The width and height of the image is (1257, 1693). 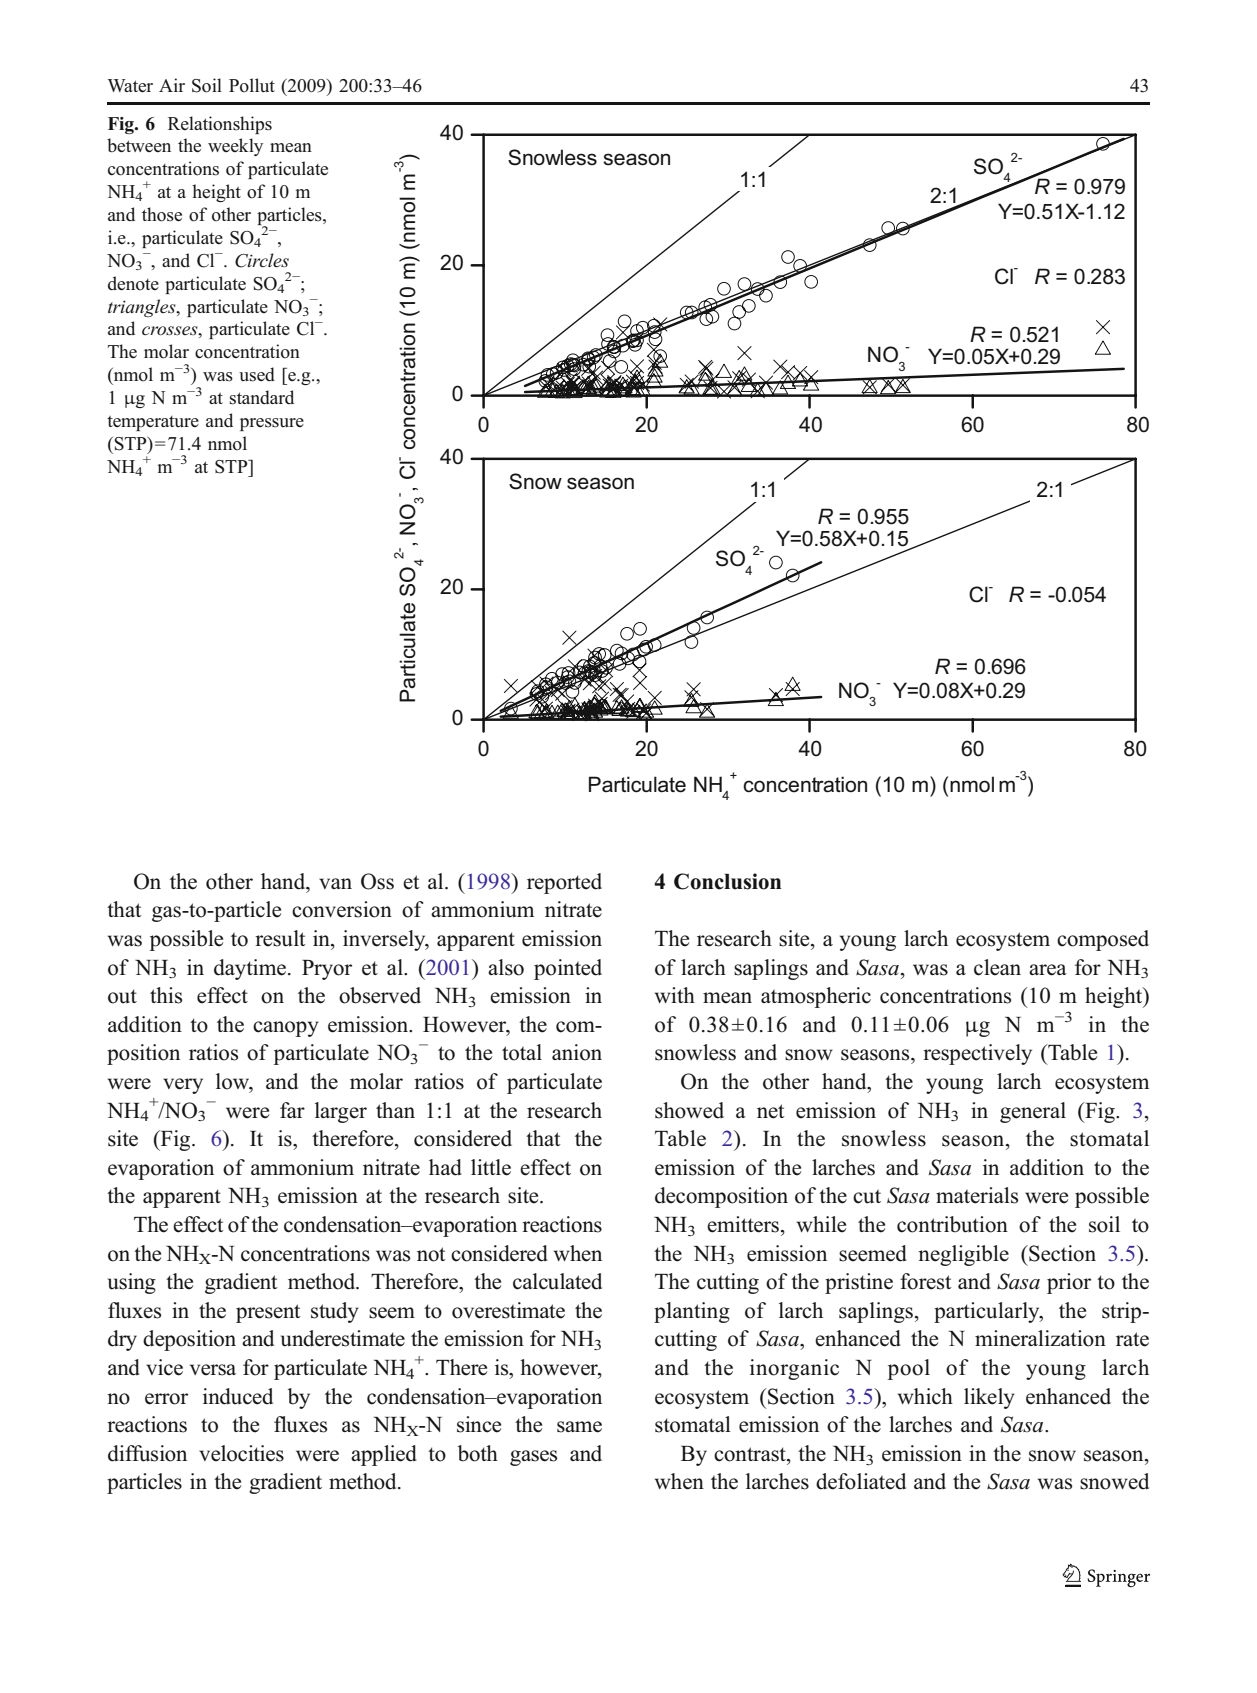 What do you see at coordinates (241, 1453) in the image?
I see `velocities` at bounding box center [241, 1453].
